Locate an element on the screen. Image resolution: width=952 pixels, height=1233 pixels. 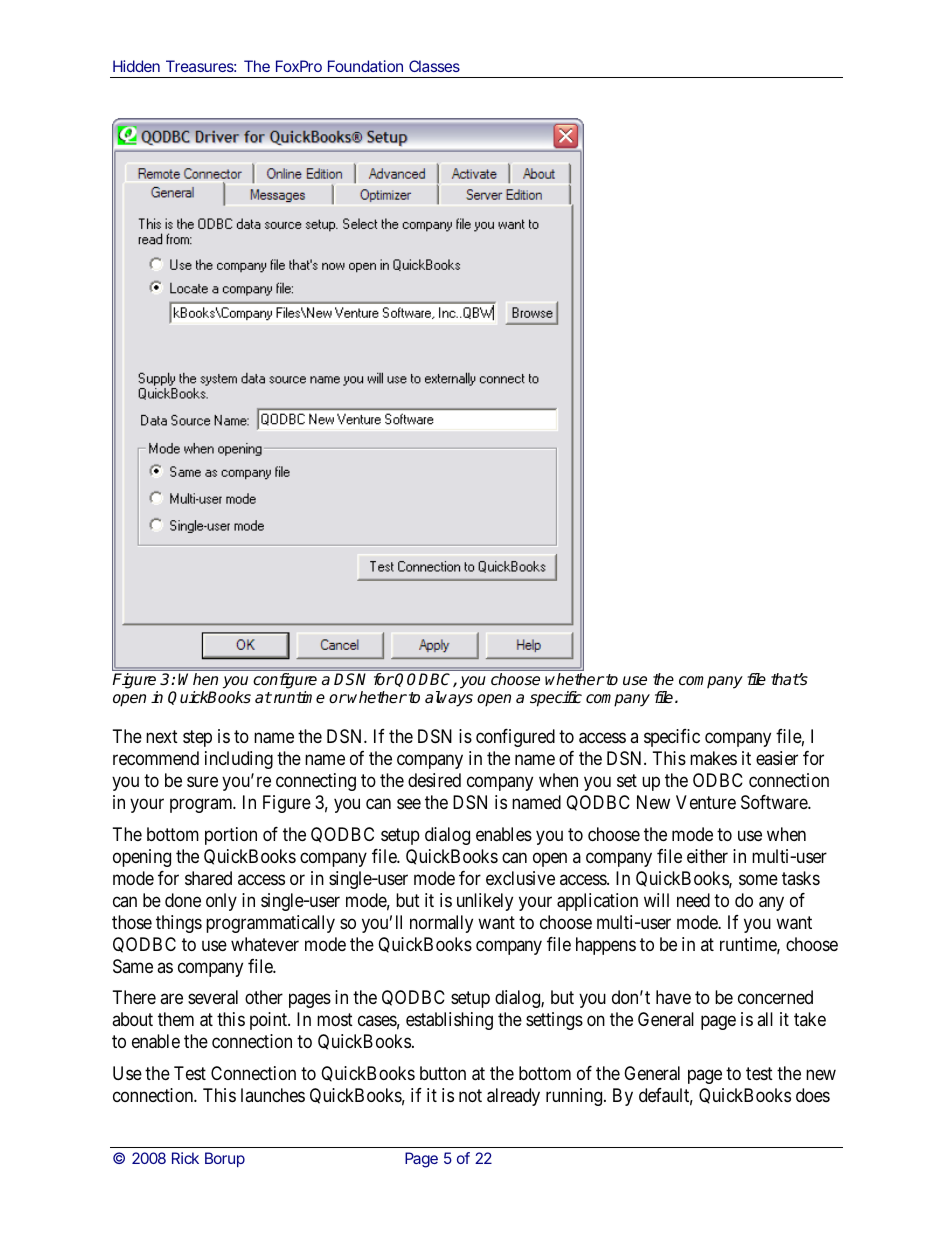
Classes is located at coordinates (434, 66).
